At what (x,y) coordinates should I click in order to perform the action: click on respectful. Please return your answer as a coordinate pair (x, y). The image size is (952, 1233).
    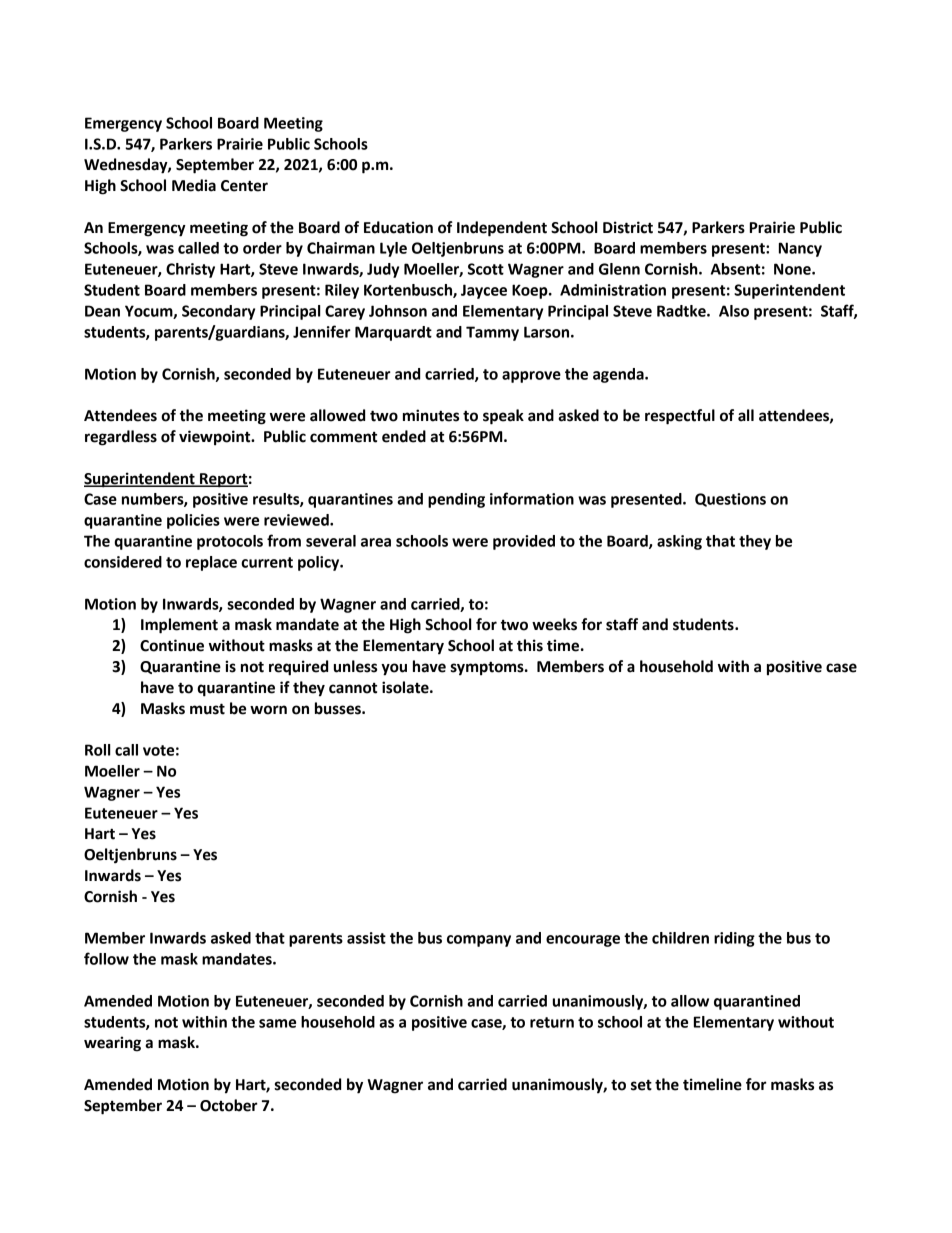
    Looking at the image, I should click on (680, 417).
